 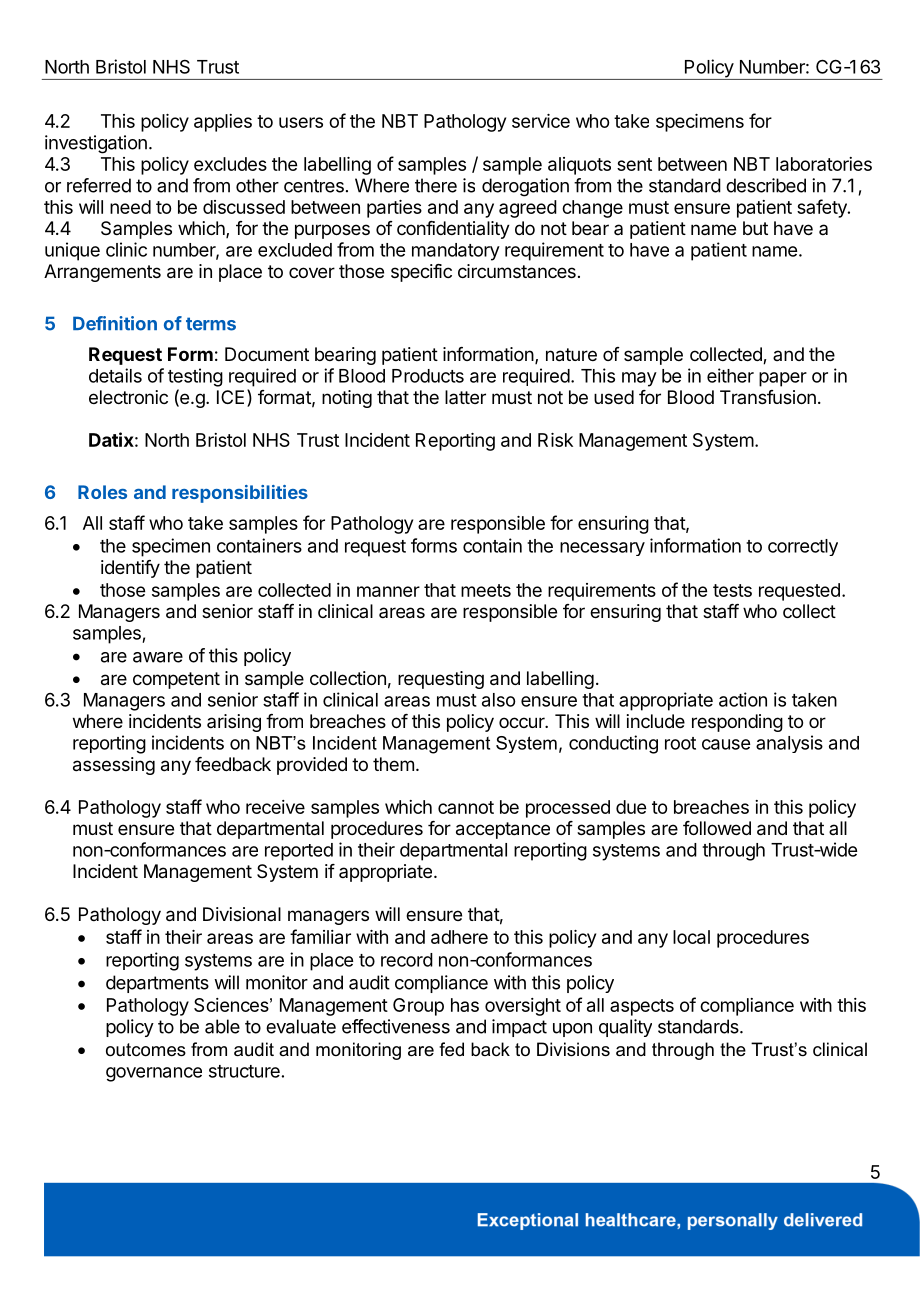 I want to click on Transfusion, so click(x=768, y=397).
